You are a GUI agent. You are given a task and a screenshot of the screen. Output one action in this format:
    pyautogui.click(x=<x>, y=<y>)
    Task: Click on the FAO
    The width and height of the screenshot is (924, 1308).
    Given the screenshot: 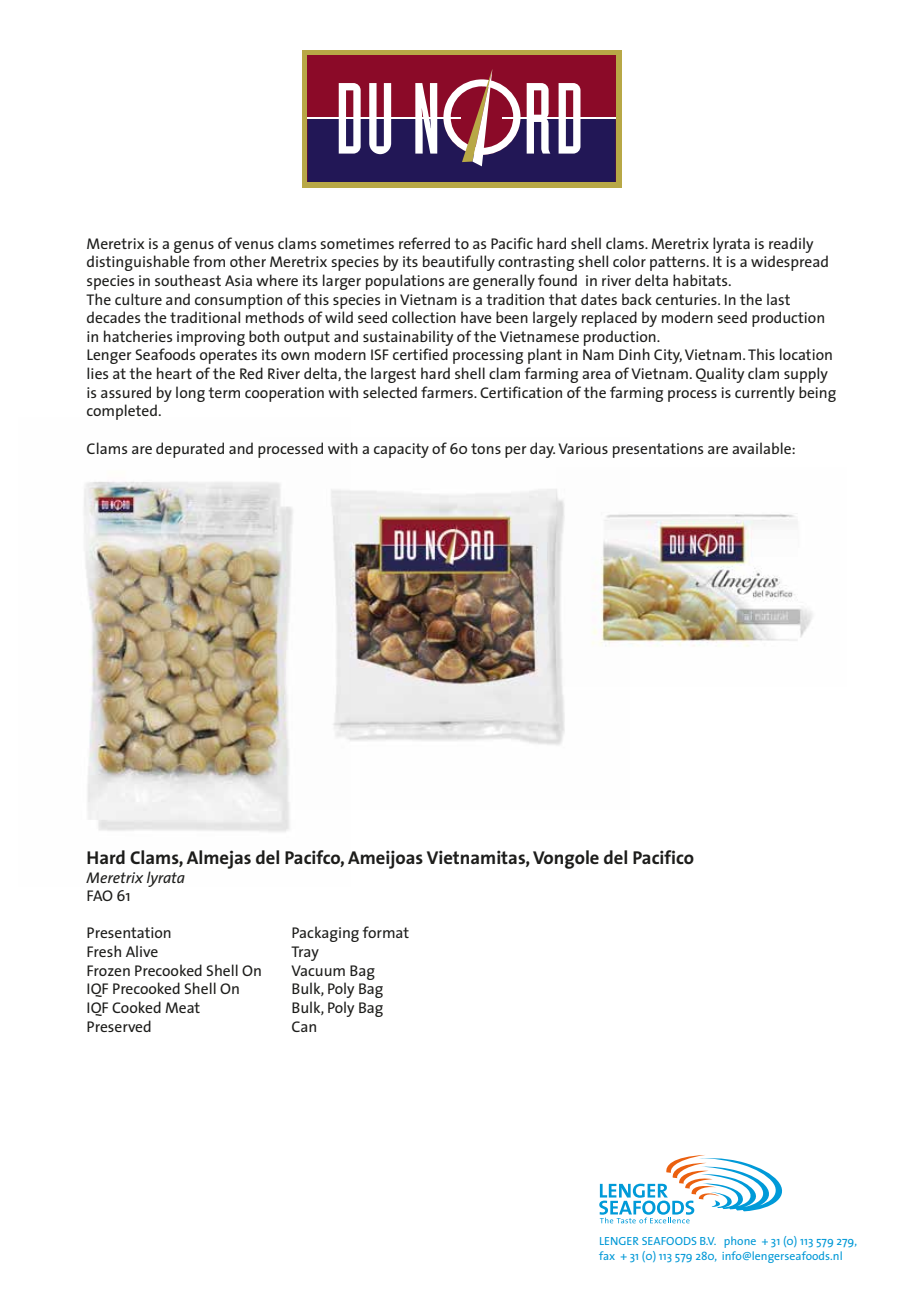 What is the action you would take?
    pyautogui.click(x=100, y=895)
